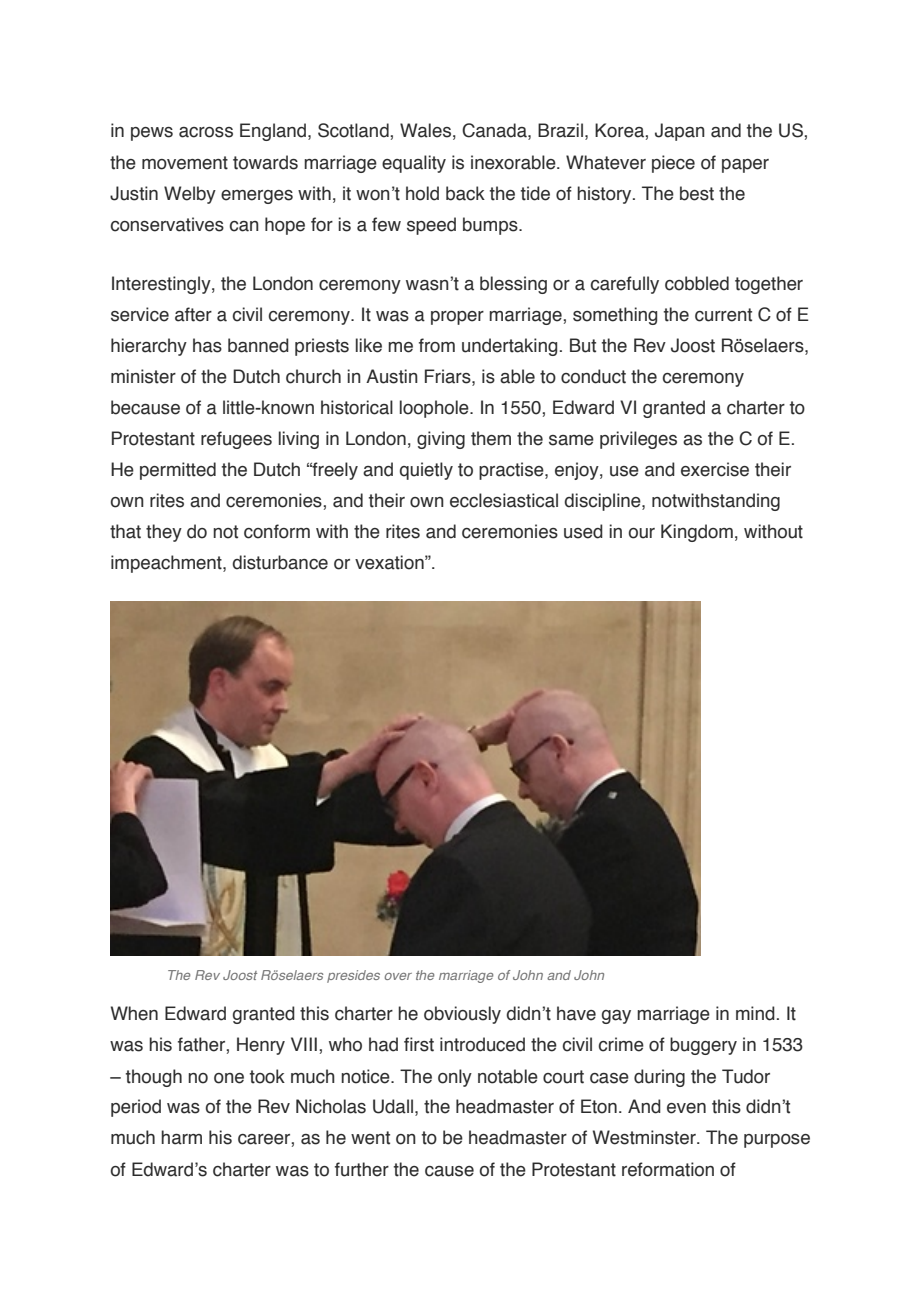 The image size is (924, 1308). What do you see at coordinates (686, 1108) in the image?
I see `even` at bounding box center [686, 1108].
